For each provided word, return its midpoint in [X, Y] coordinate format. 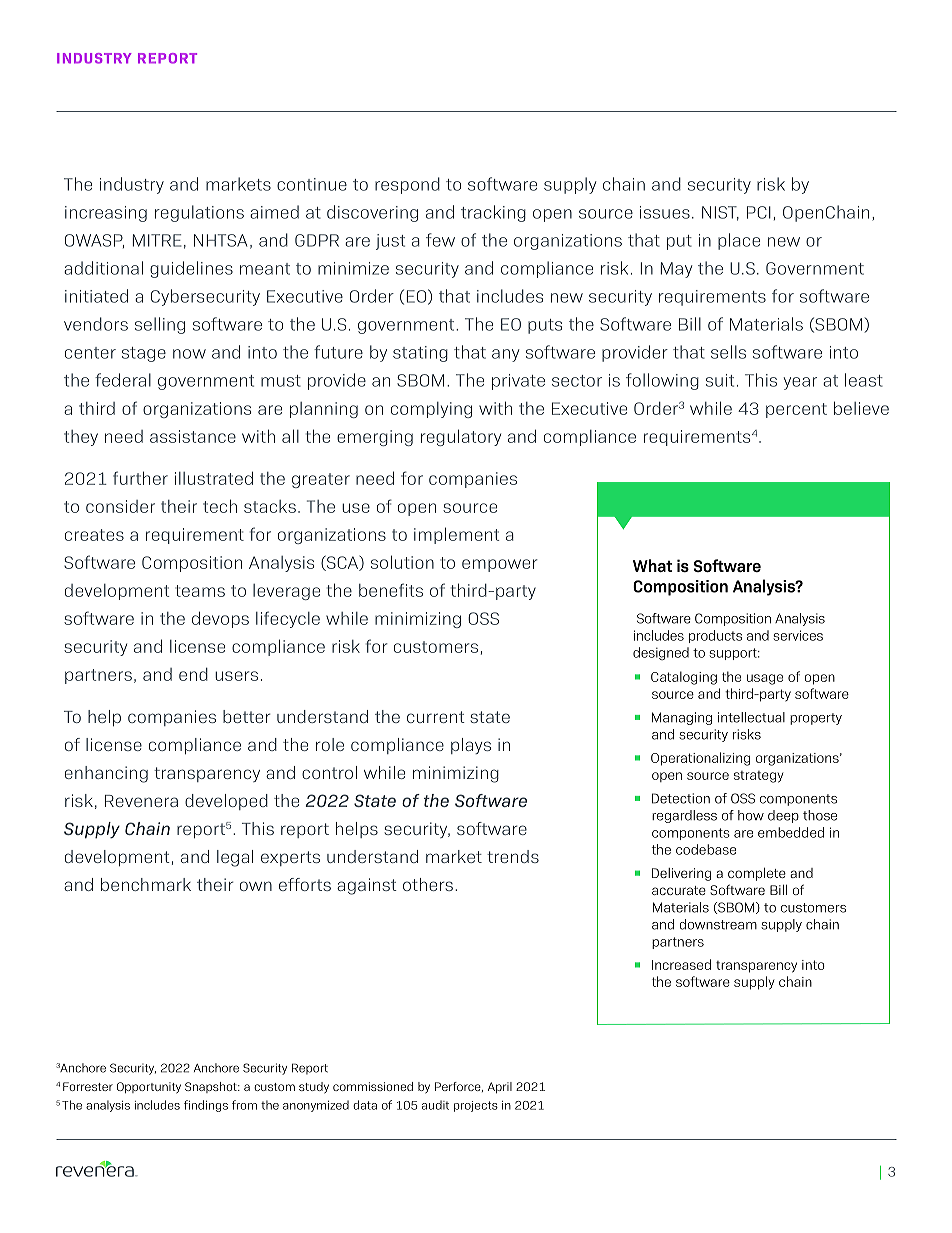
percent [796, 410]
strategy [758, 777]
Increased [681, 964]
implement [457, 535]
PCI [759, 212]
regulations [199, 213]
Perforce [459, 1087]
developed [226, 802]
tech [220, 506]
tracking [493, 213]
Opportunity [149, 1088]
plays [471, 746]
